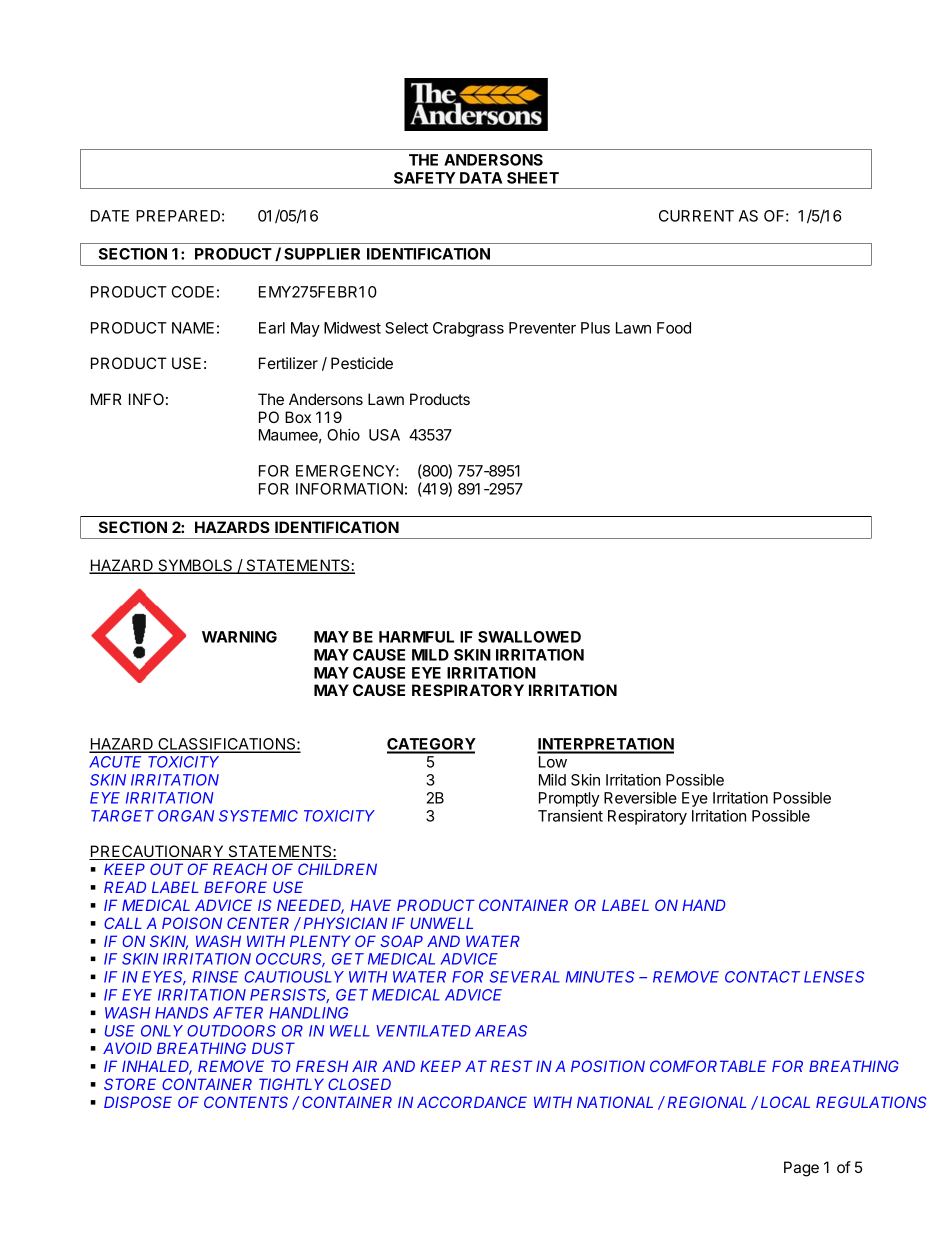  Describe the element at coordinates (481, 178) in the screenshot. I see `DATA` at that location.
